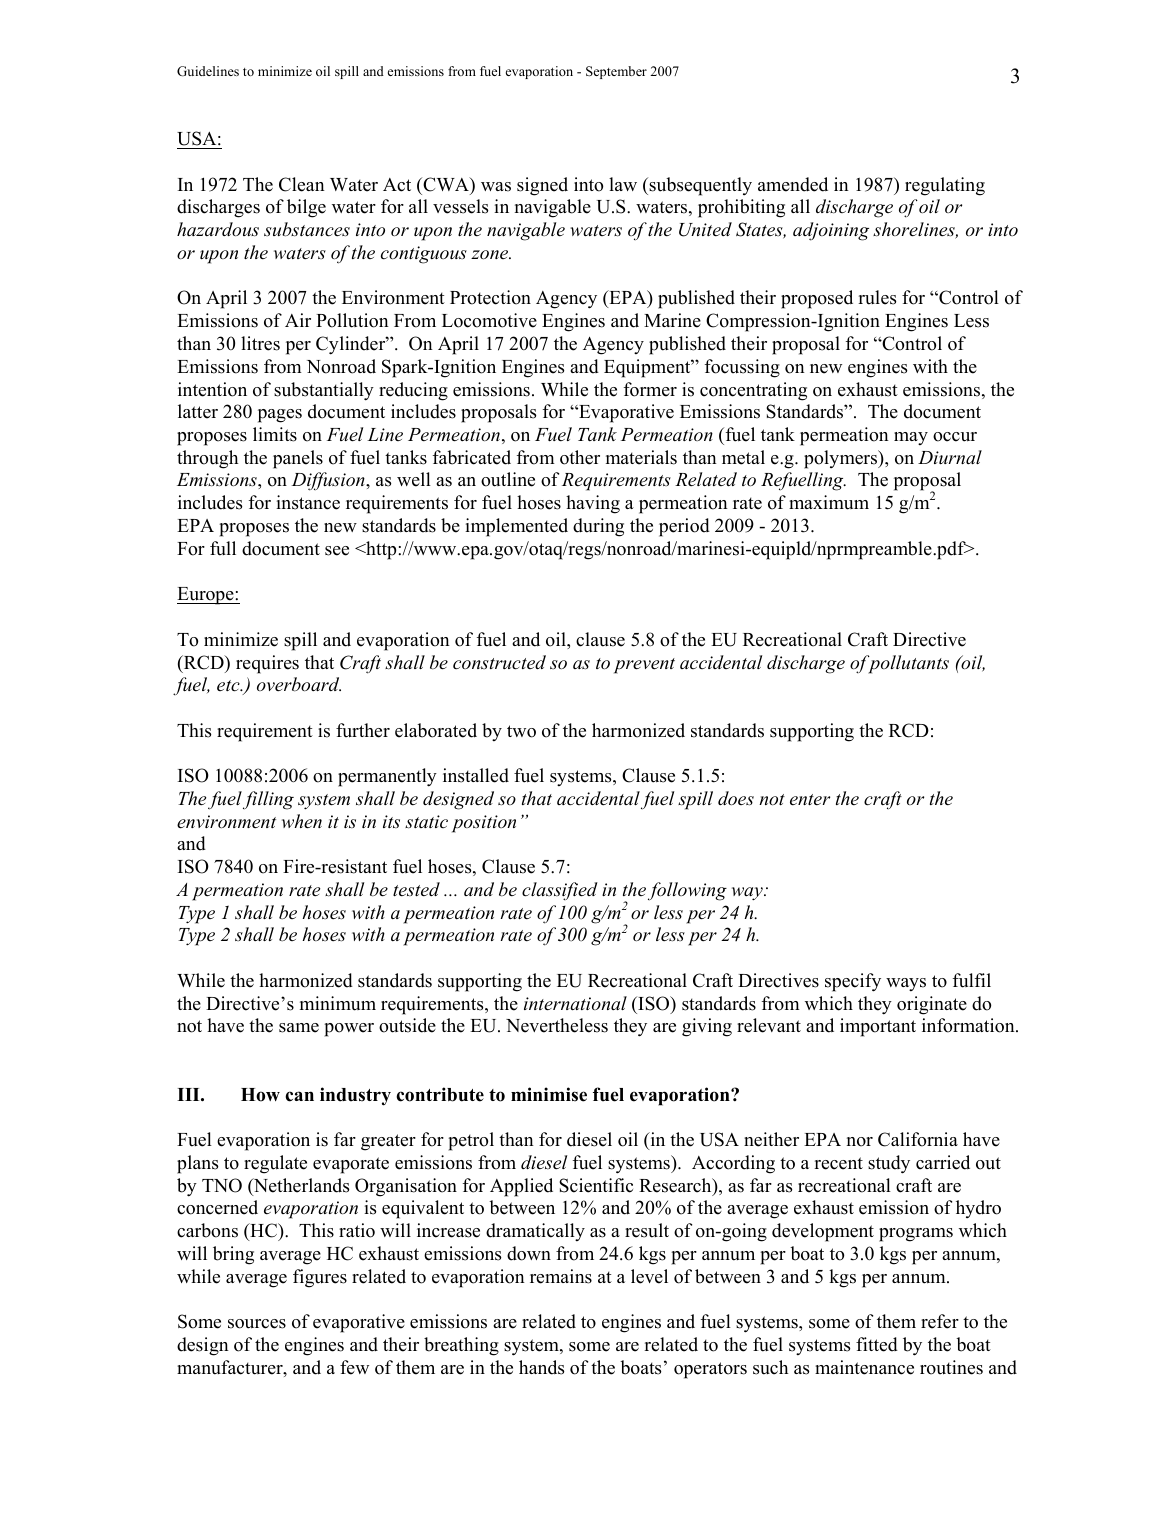 The width and height of the document is (1170, 1514). Describe the element at coordinates (877, 1344) in the document. I see `fitted` at that location.
